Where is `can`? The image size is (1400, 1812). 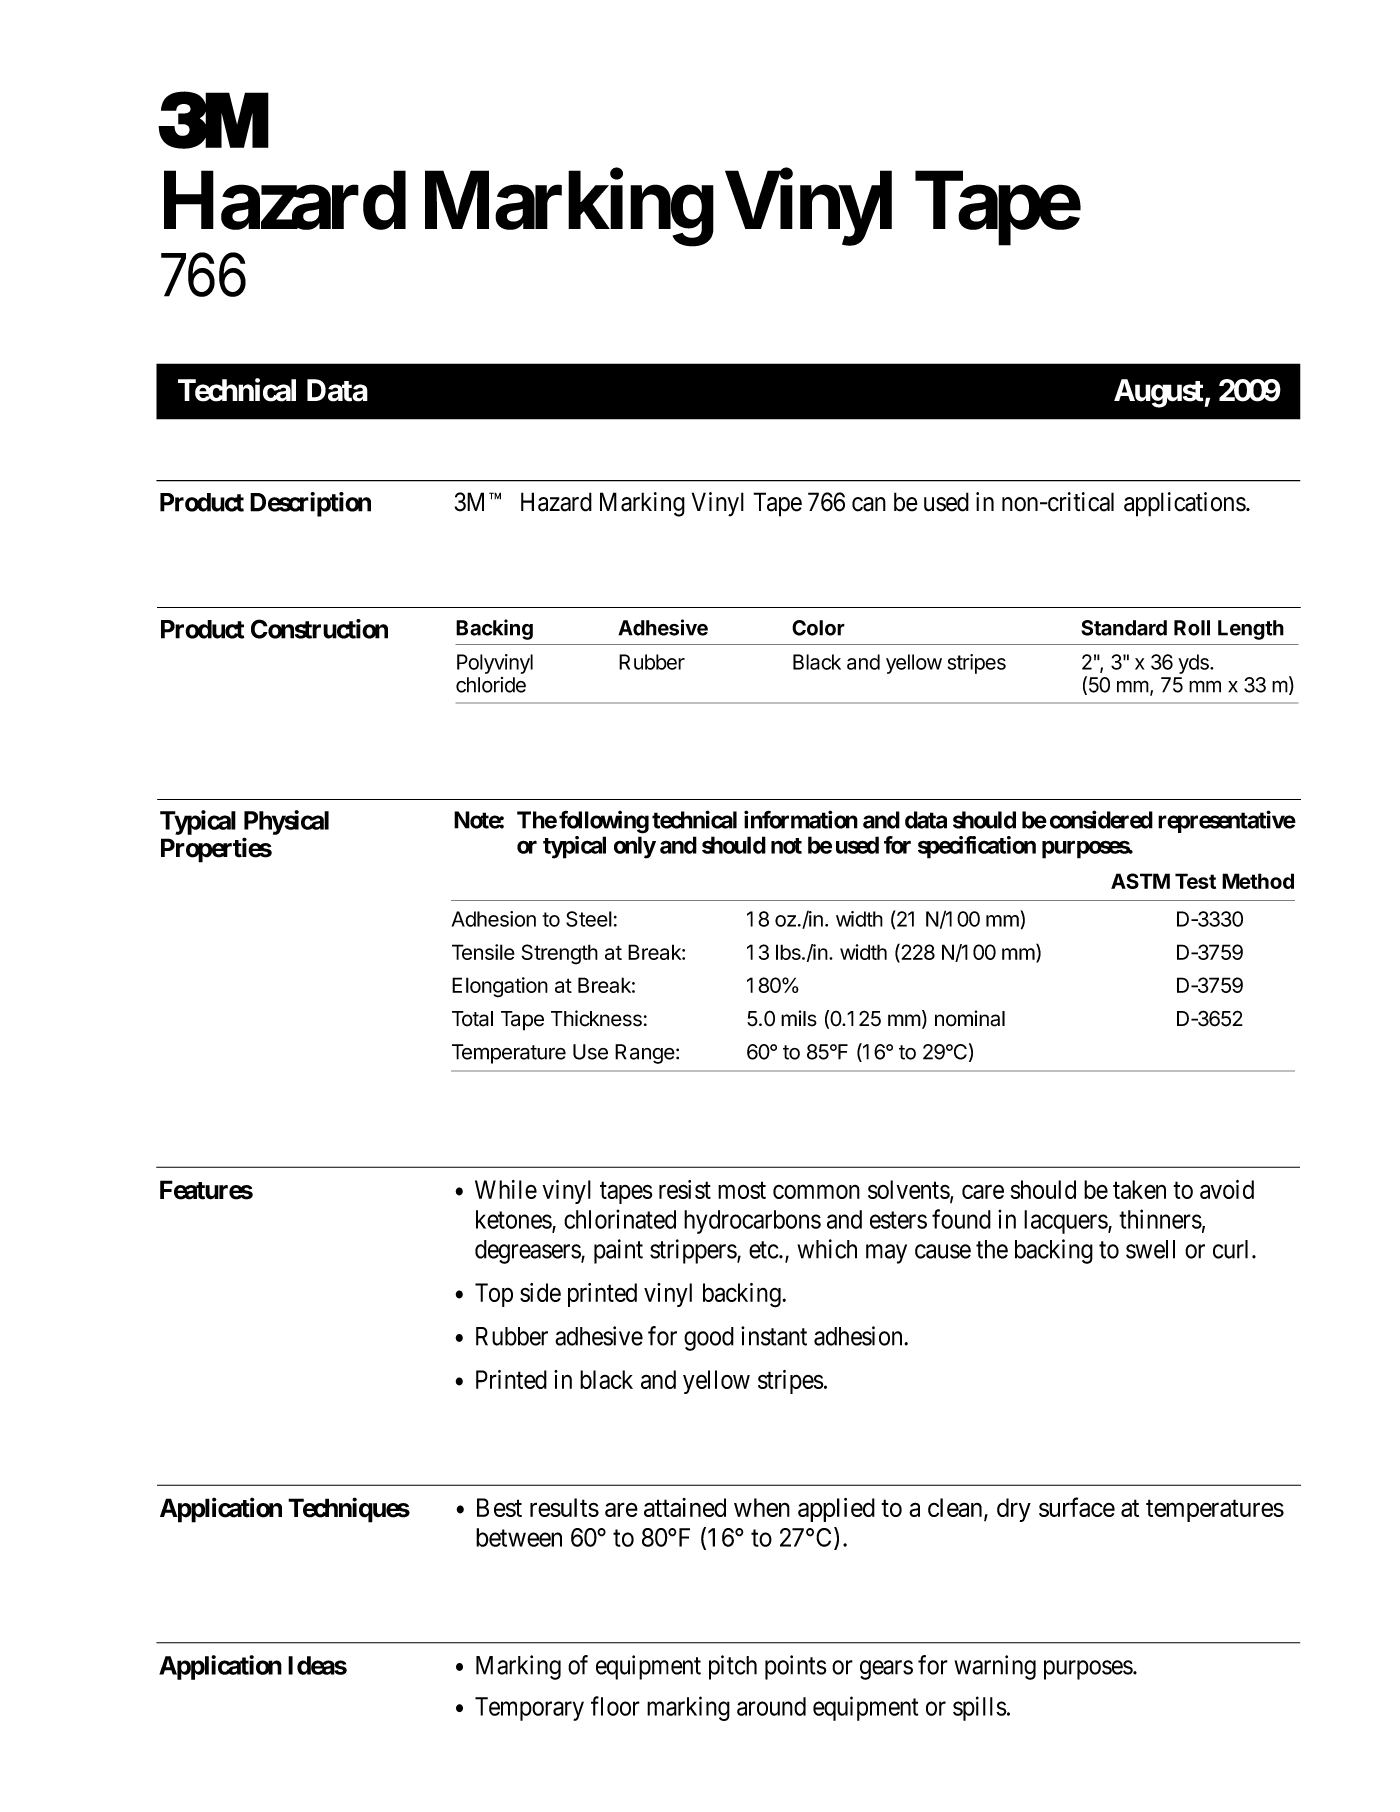 can is located at coordinates (869, 504).
